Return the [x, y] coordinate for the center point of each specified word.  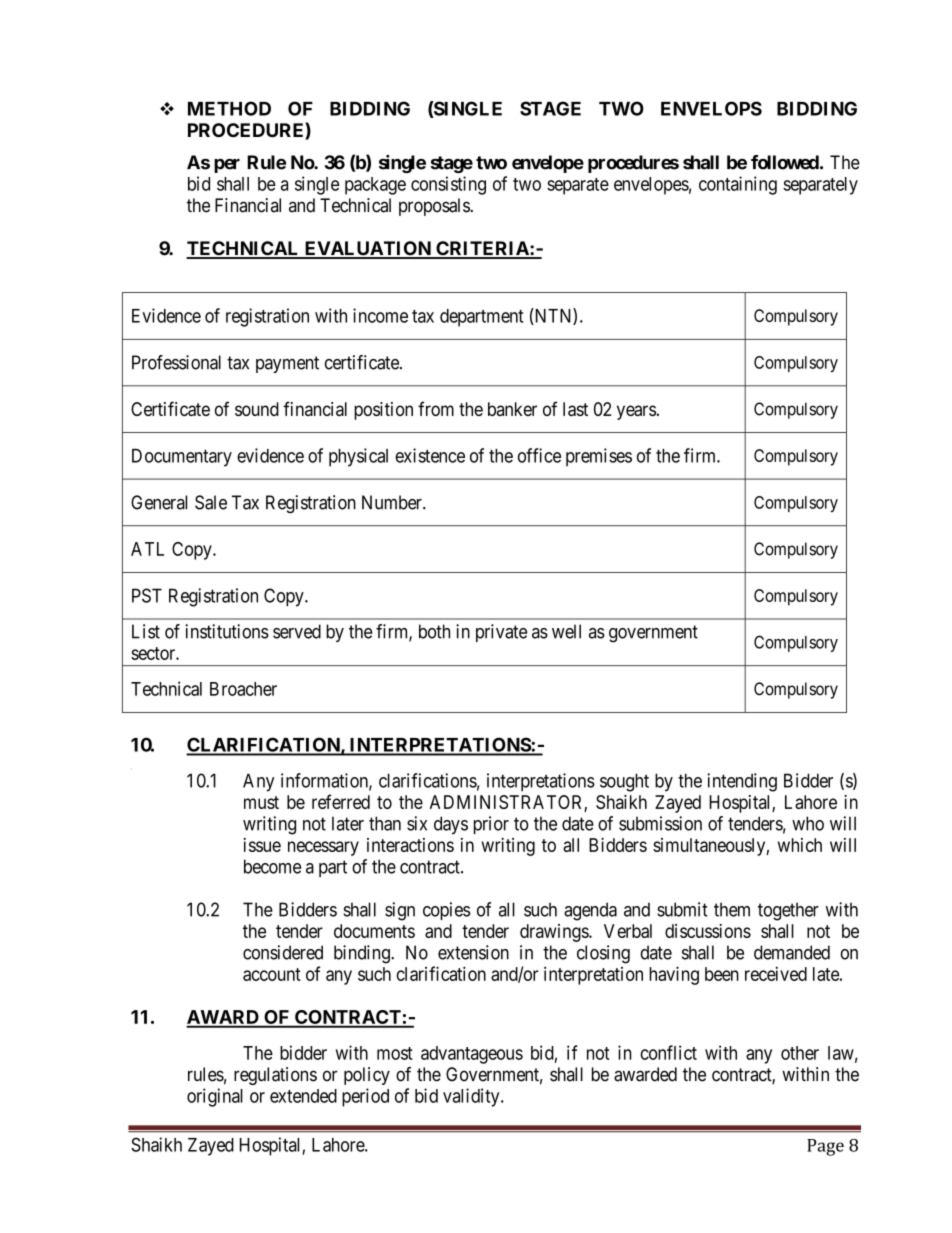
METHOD [229, 108]
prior [491, 825]
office [539, 455]
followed [785, 162]
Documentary [182, 458]
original [215, 1097]
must [261, 802]
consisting [448, 185]
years [636, 412]
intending [742, 782]
